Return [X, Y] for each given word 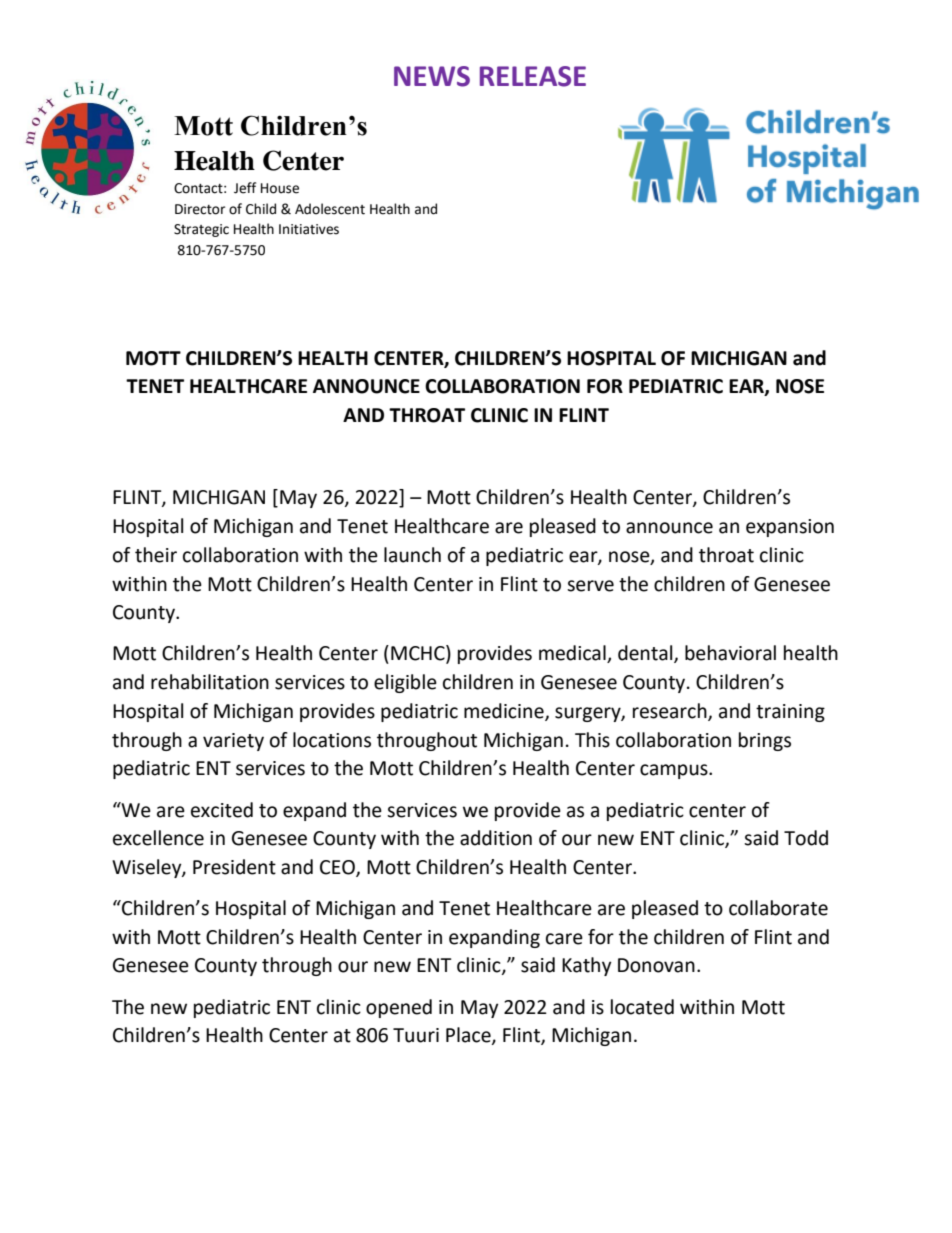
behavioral [730, 653]
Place [469, 1036]
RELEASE [533, 76]
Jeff [245, 188]
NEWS [432, 76]
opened [399, 1008]
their [156, 555]
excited [222, 810]
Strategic [201, 230]
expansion [790, 528]
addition [496, 838]
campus [675, 771]
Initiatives [309, 229]
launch [412, 555]
